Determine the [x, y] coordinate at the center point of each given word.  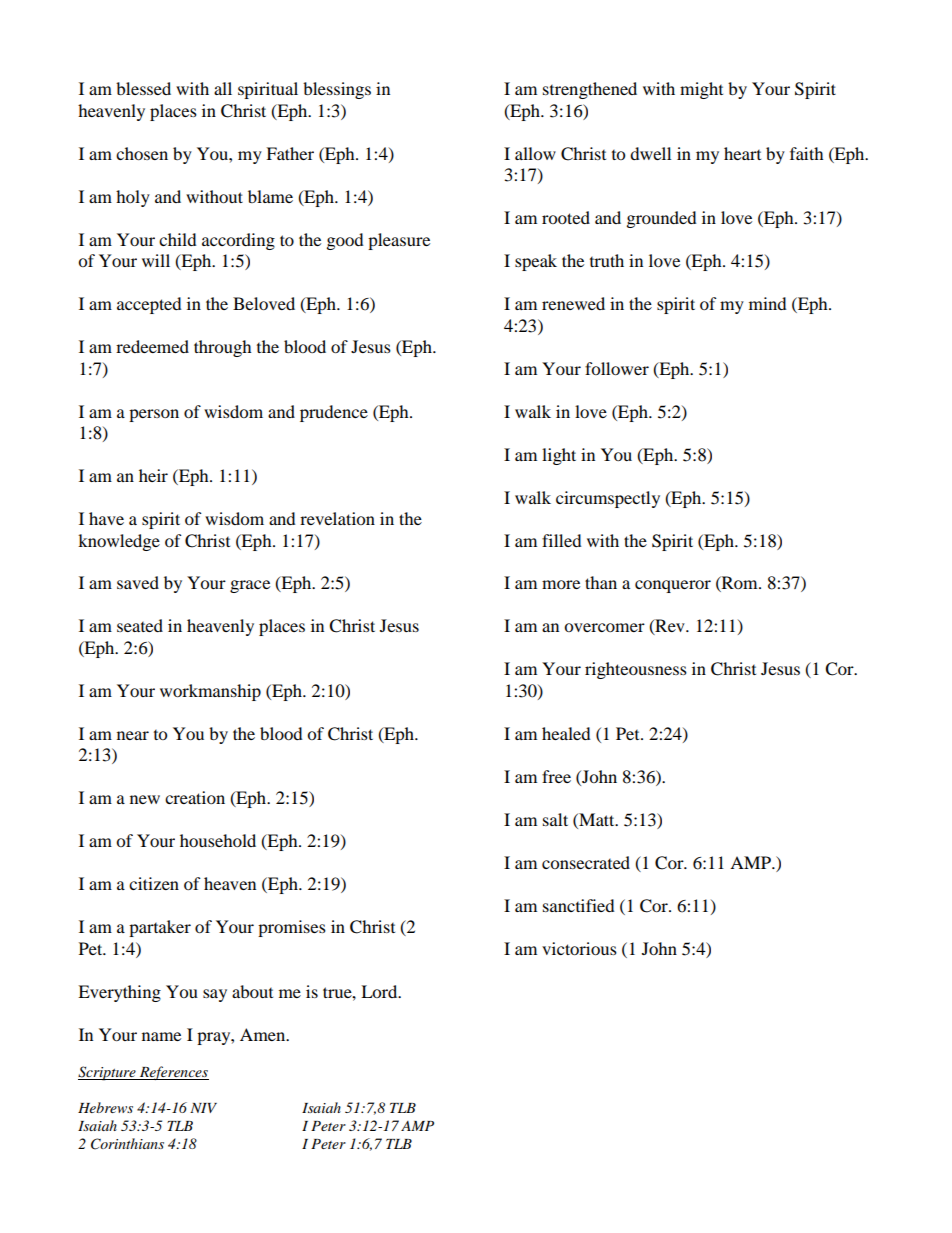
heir [153, 475]
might [701, 90]
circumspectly [608, 499]
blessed [143, 88]
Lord [380, 991]
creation [195, 797]
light [559, 456]
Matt [597, 819]
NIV [203, 1108]
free [556, 776]
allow [535, 153]
